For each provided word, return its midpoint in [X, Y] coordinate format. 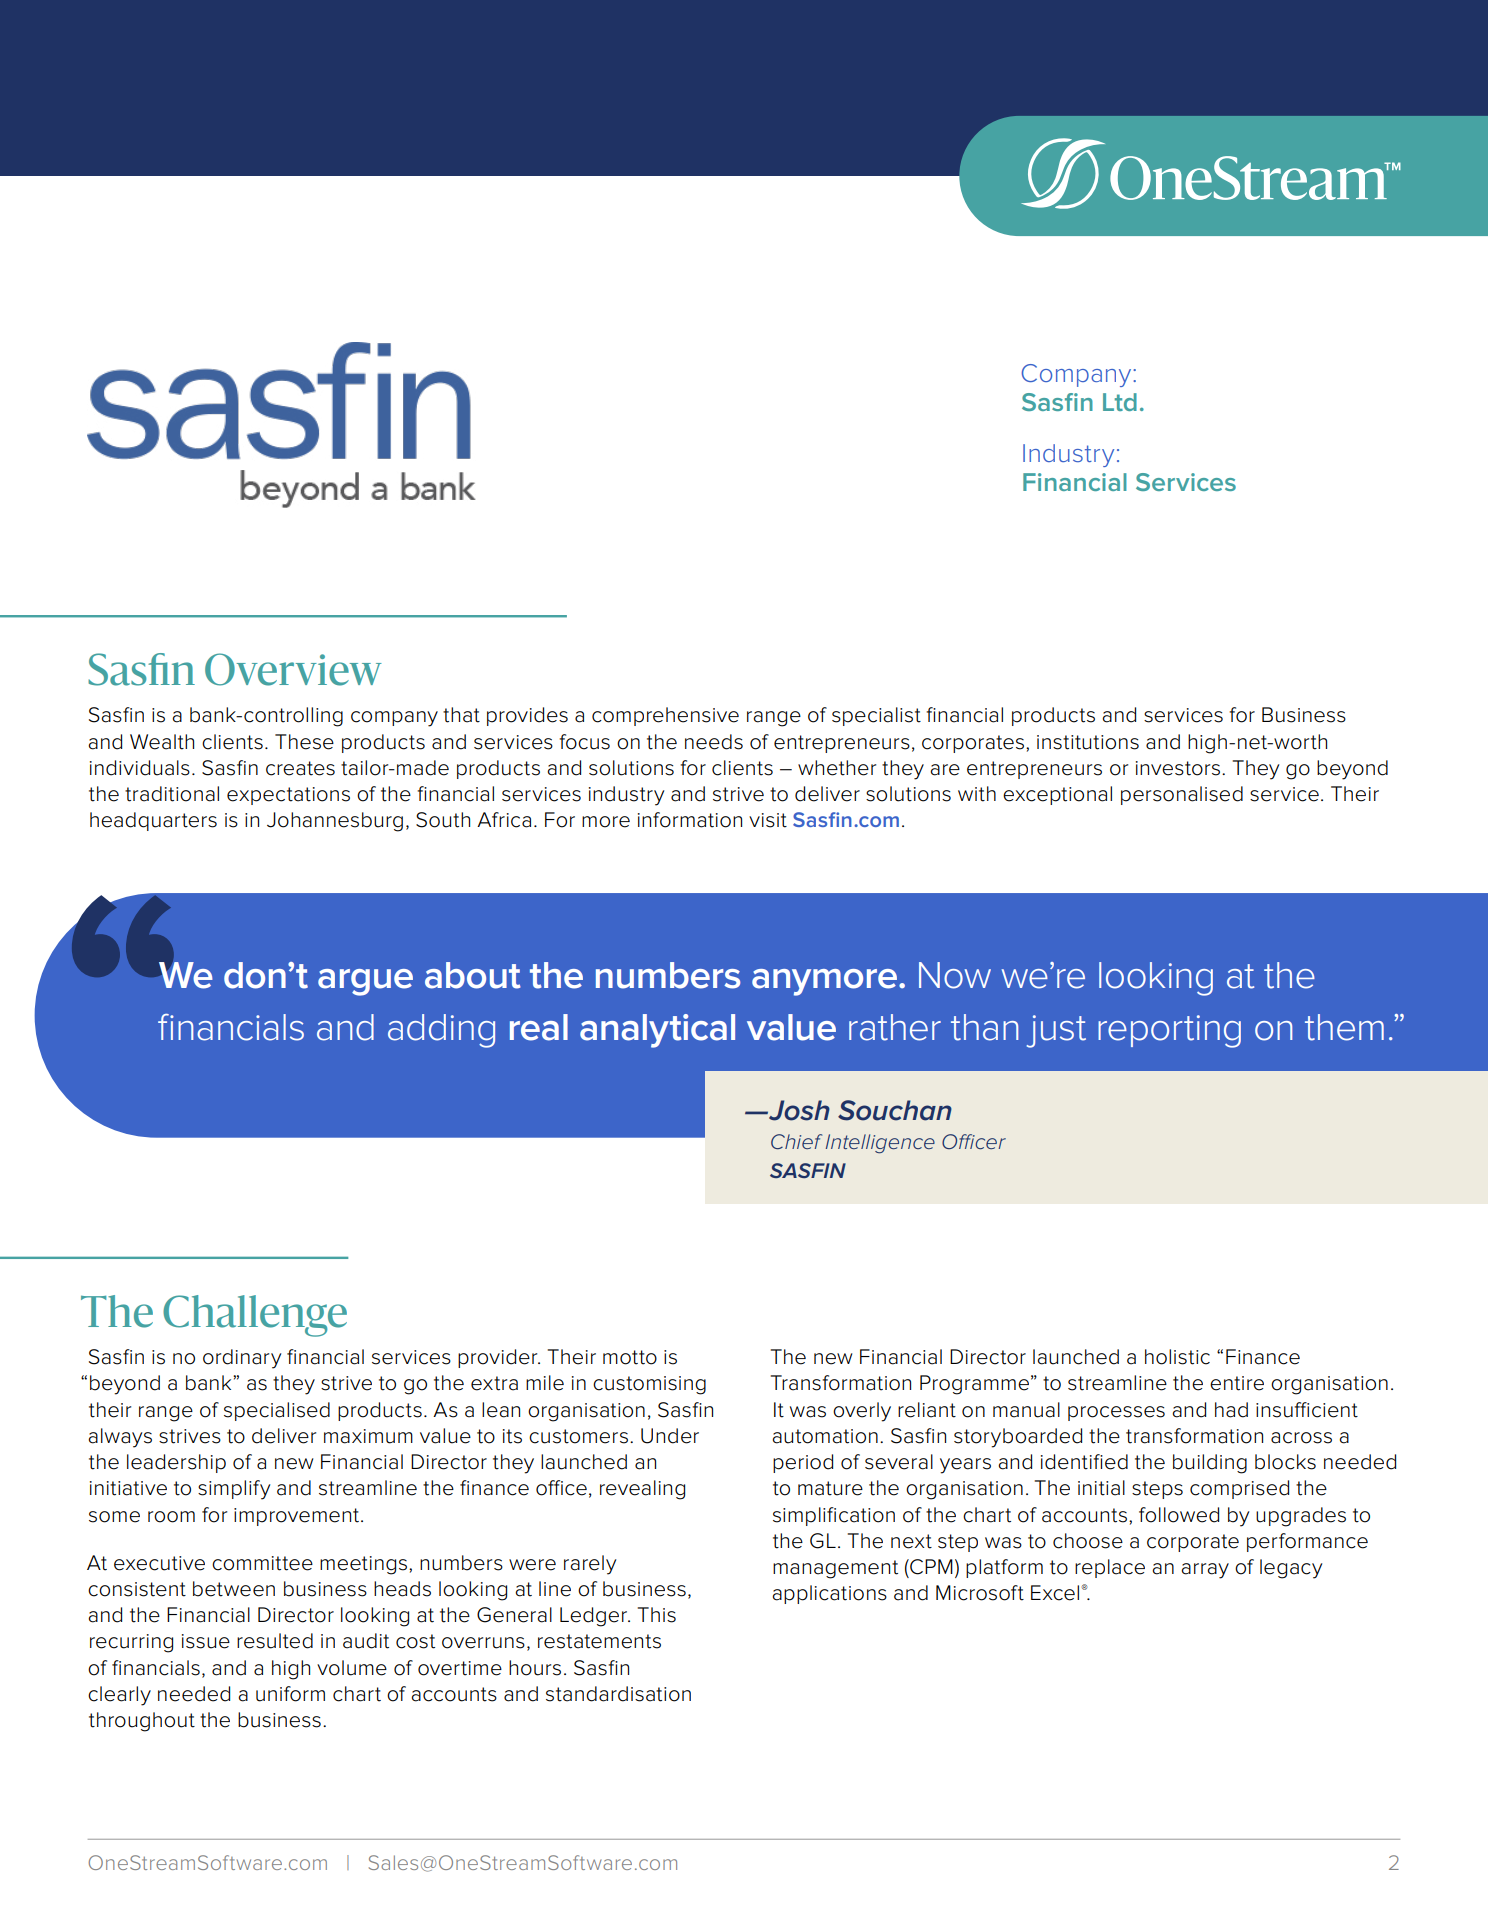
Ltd [1120, 402]
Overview [293, 669]
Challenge [255, 1316]
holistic [1177, 1357]
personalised [1182, 795]
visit [768, 820]
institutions [1088, 742]
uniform [290, 1694]
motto [630, 1357]
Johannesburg [335, 822]
